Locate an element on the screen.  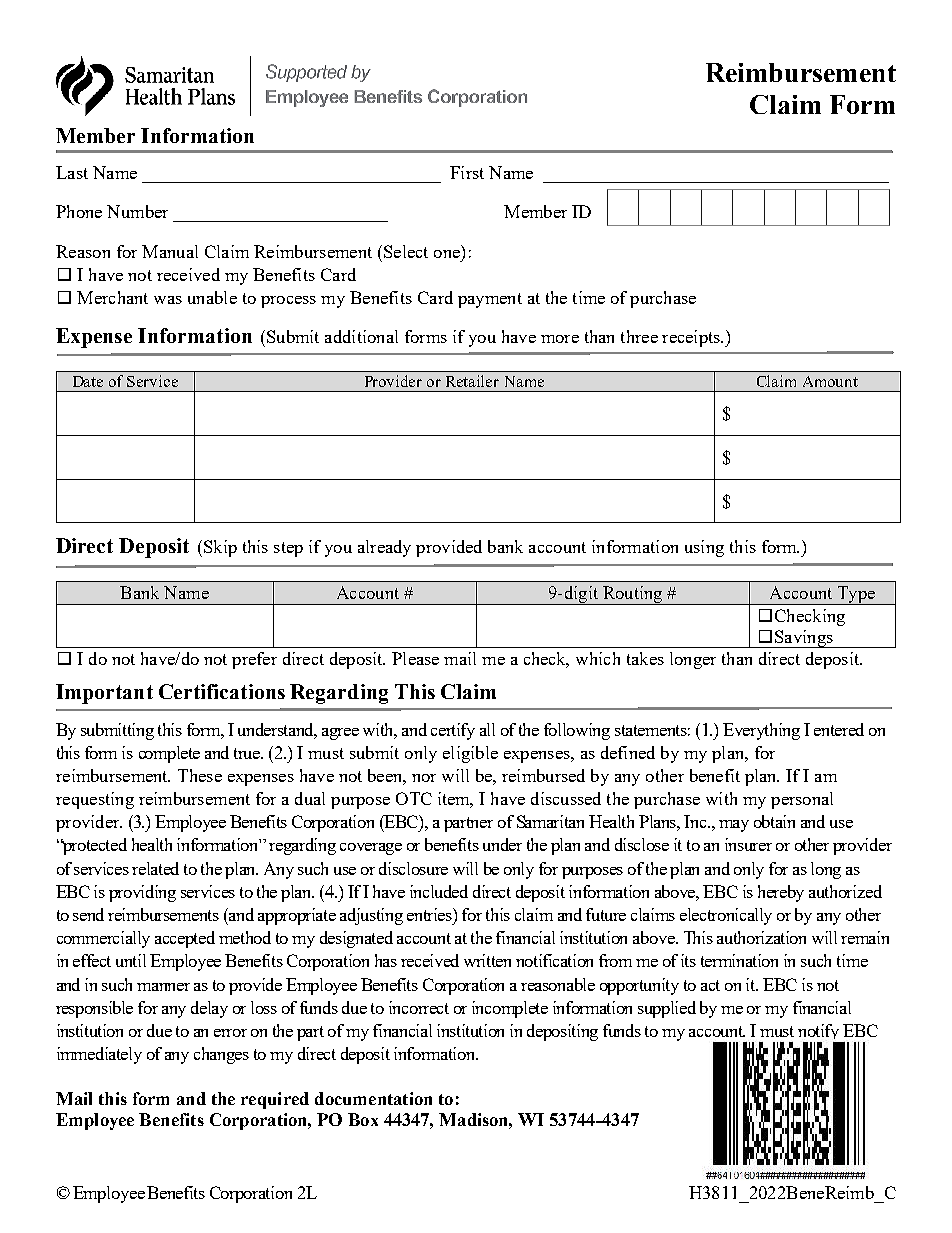
changes is located at coordinates (221, 1055).
